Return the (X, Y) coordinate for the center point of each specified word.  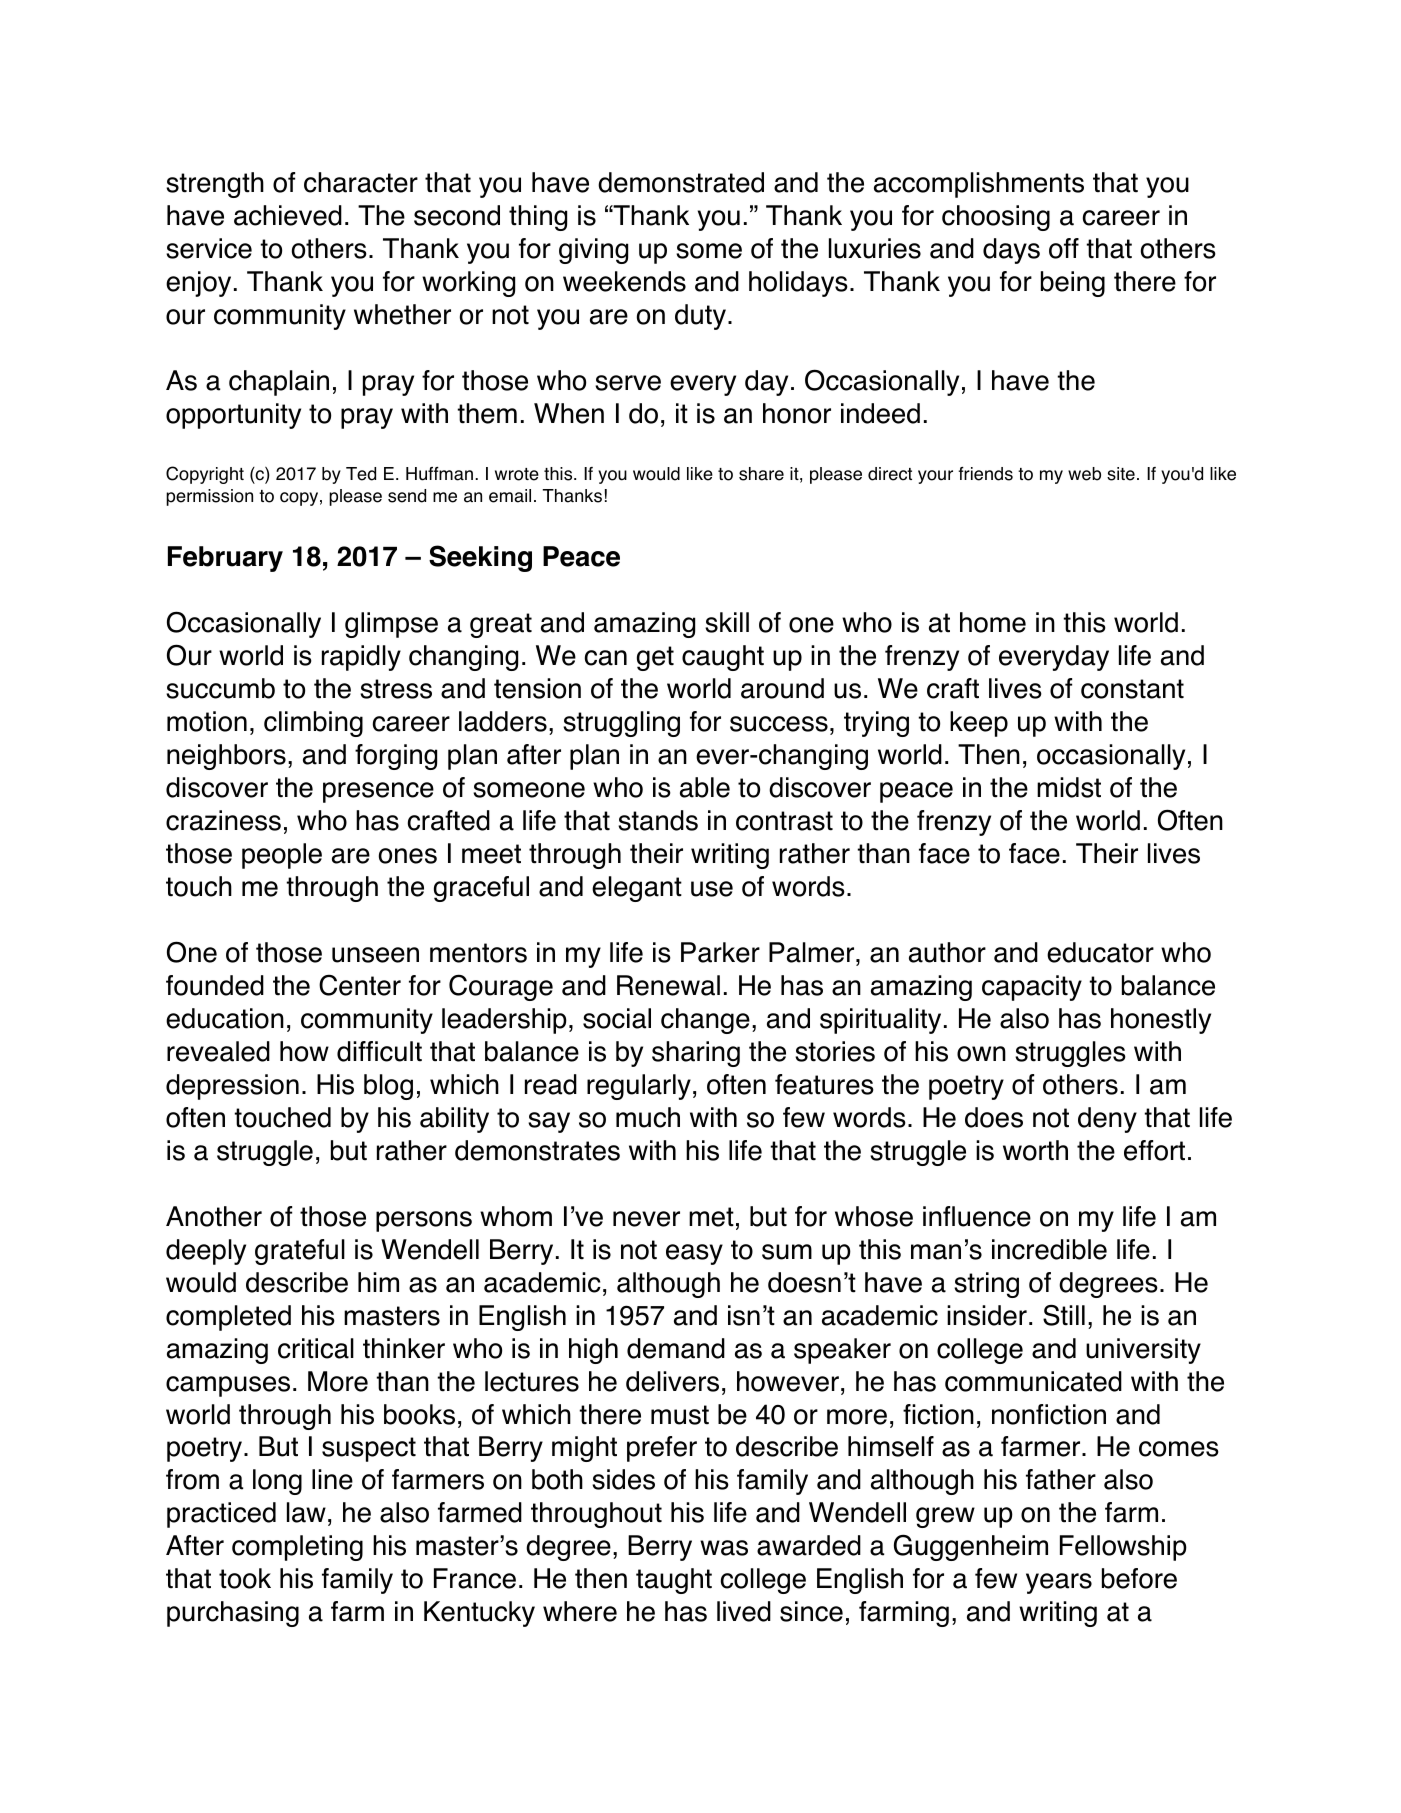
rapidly (361, 658)
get (655, 658)
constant (1132, 689)
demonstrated (681, 182)
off (1064, 248)
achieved (288, 215)
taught (674, 1581)
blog (388, 1087)
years (1059, 1583)
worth (1035, 1150)
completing (297, 1548)
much (648, 1117)
